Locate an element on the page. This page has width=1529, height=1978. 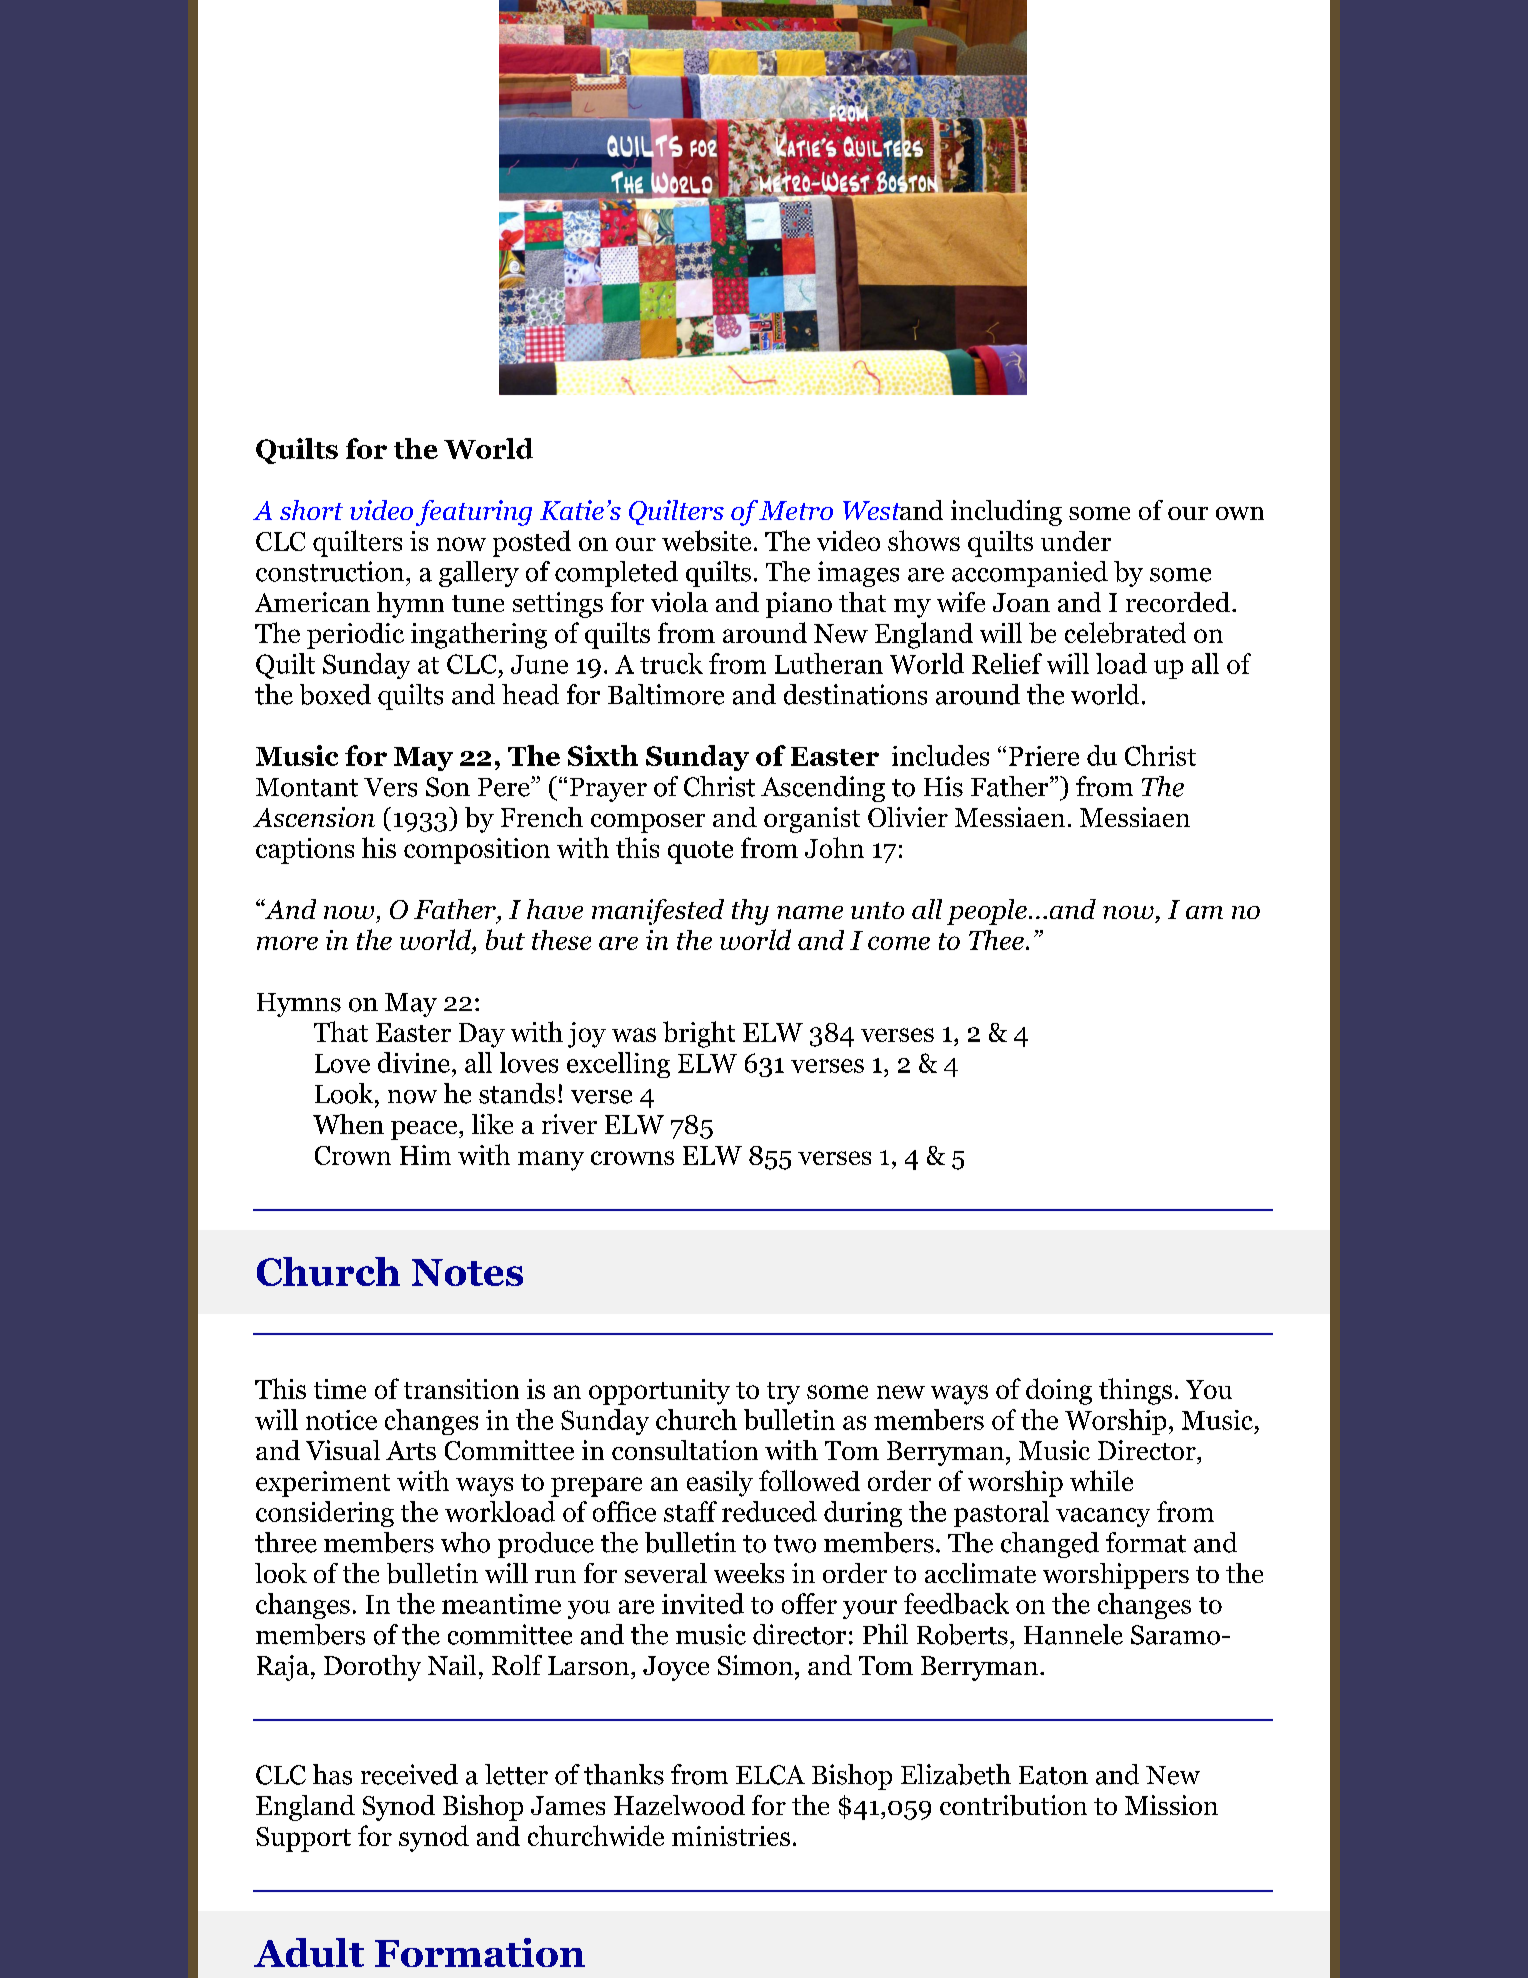
website is located at coordinates (706, 540).
